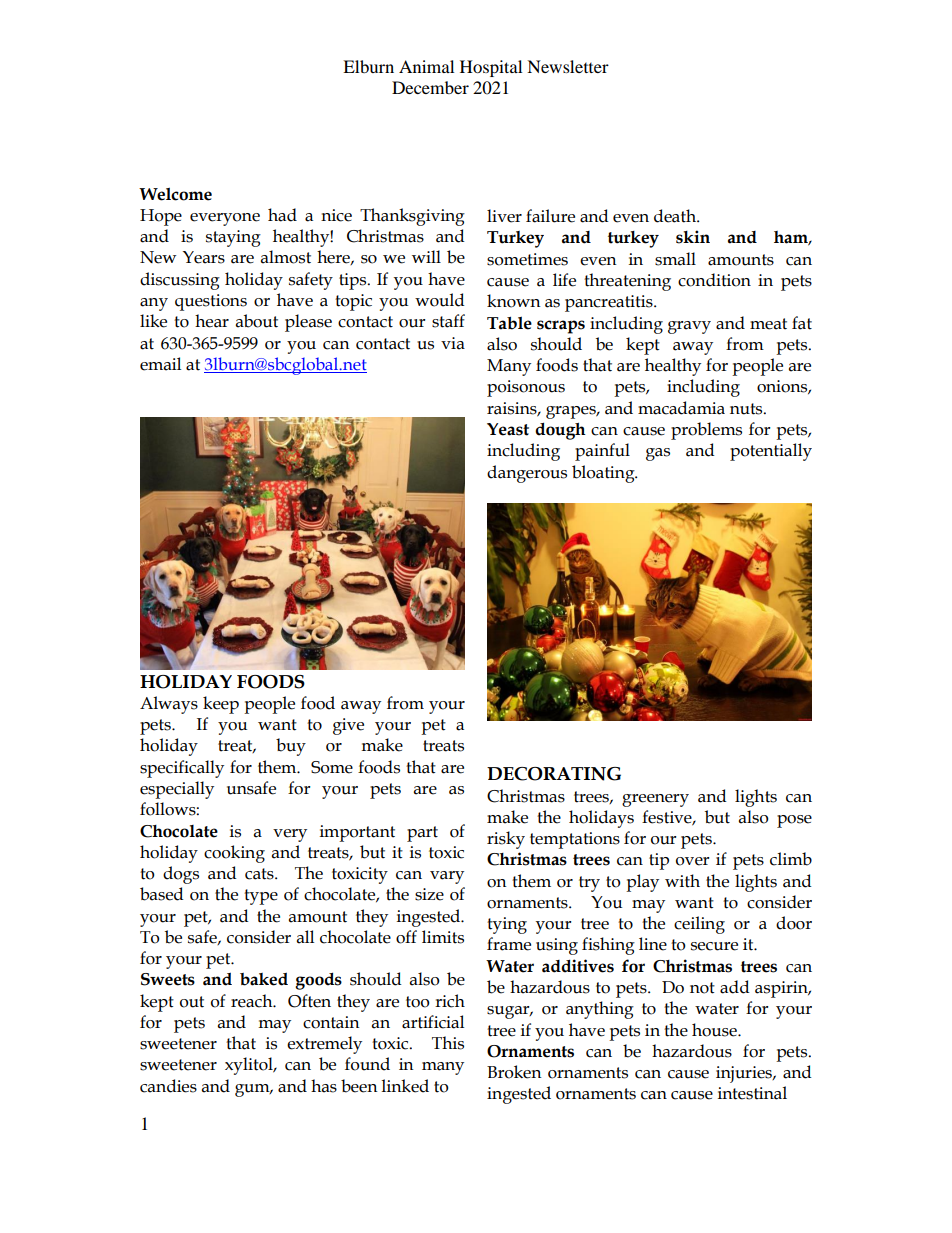  What do you see at coordinates (234, 854) in the image?
I see `cooking` at bounding box center [234, 854].
